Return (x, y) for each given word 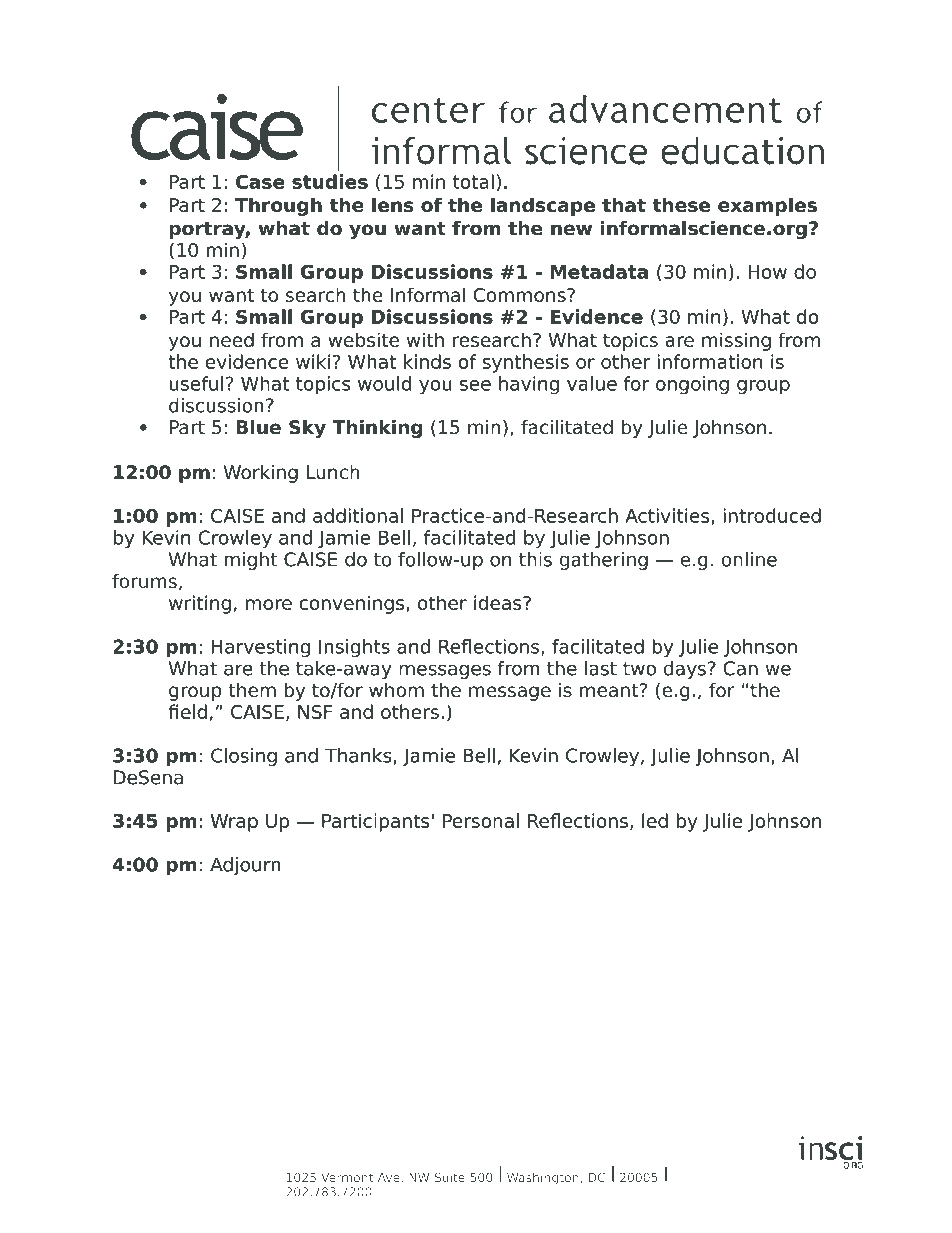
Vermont (347, 1177)
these (681, 204)
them (252, 690)
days (685, 670)
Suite (450, 1177)
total (473, 181)
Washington (543, 1178)
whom (396, 690)
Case (260, 182)
